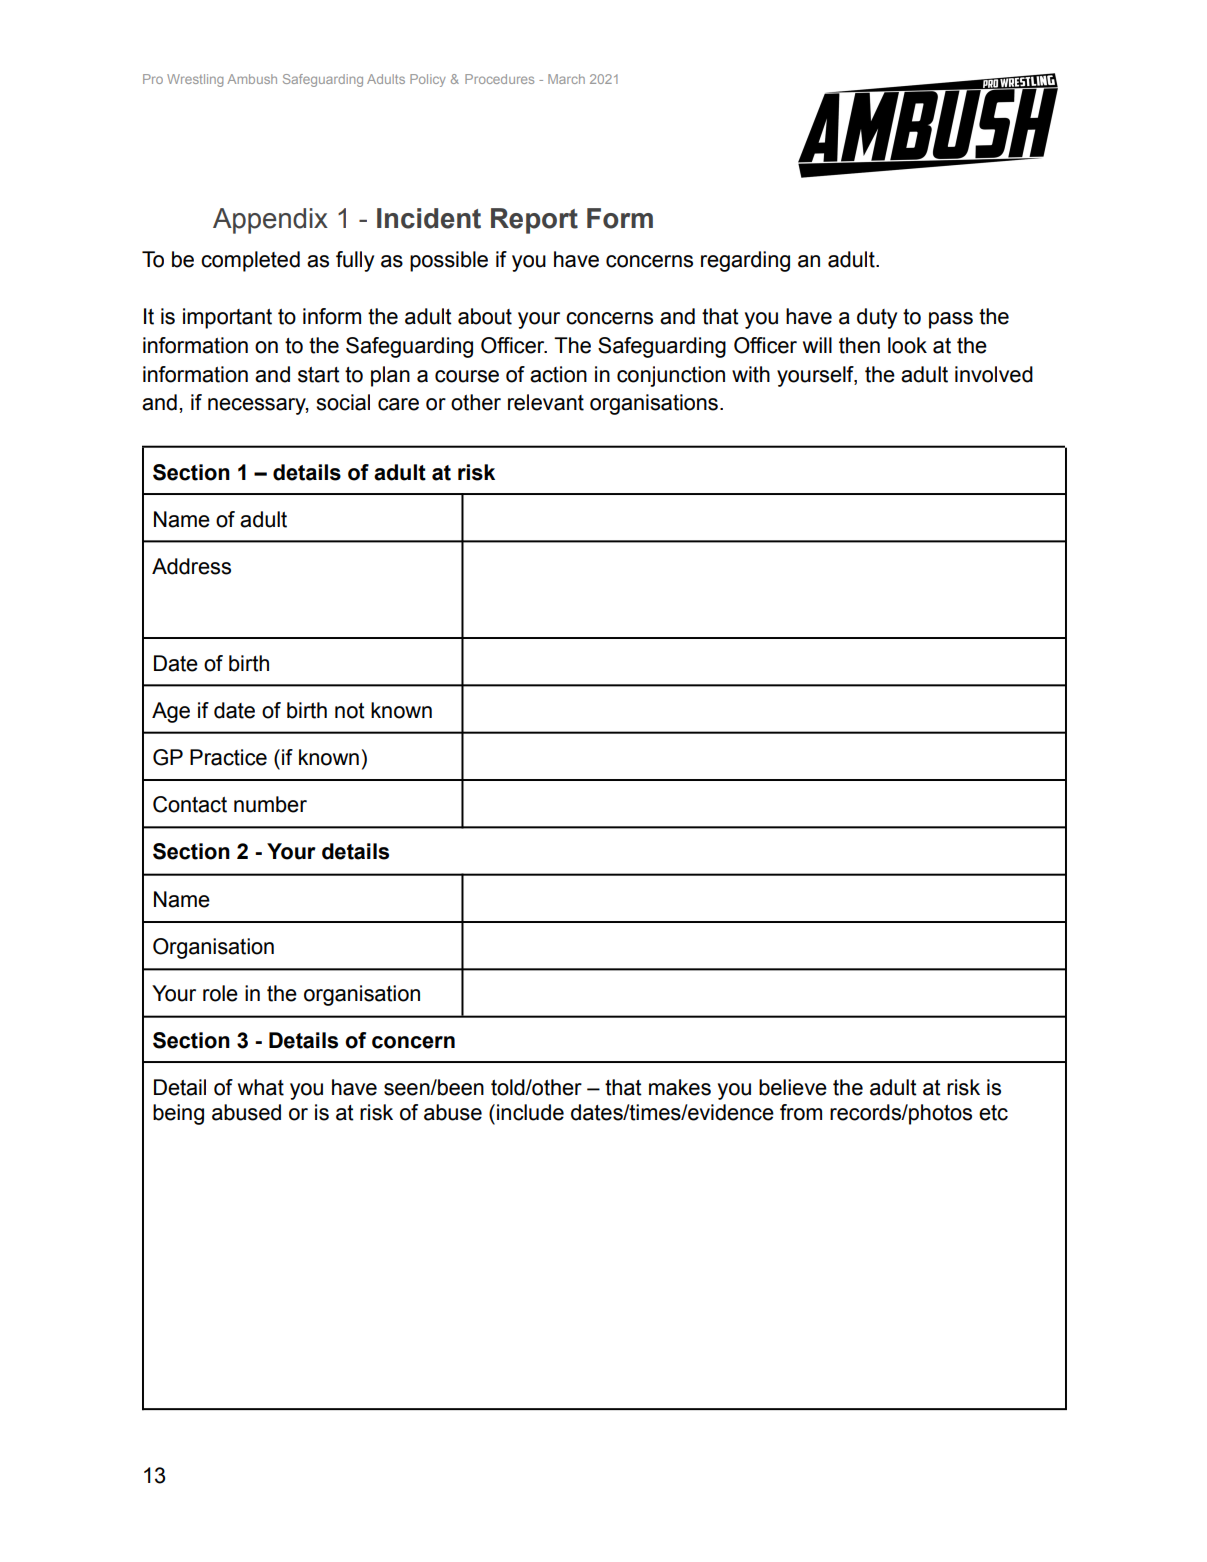 This screenshot has width=1207, height=1562. What do you see at coordinates (907, 345) in the screenshot?
I see `look` at bounding box center [907, 345].
